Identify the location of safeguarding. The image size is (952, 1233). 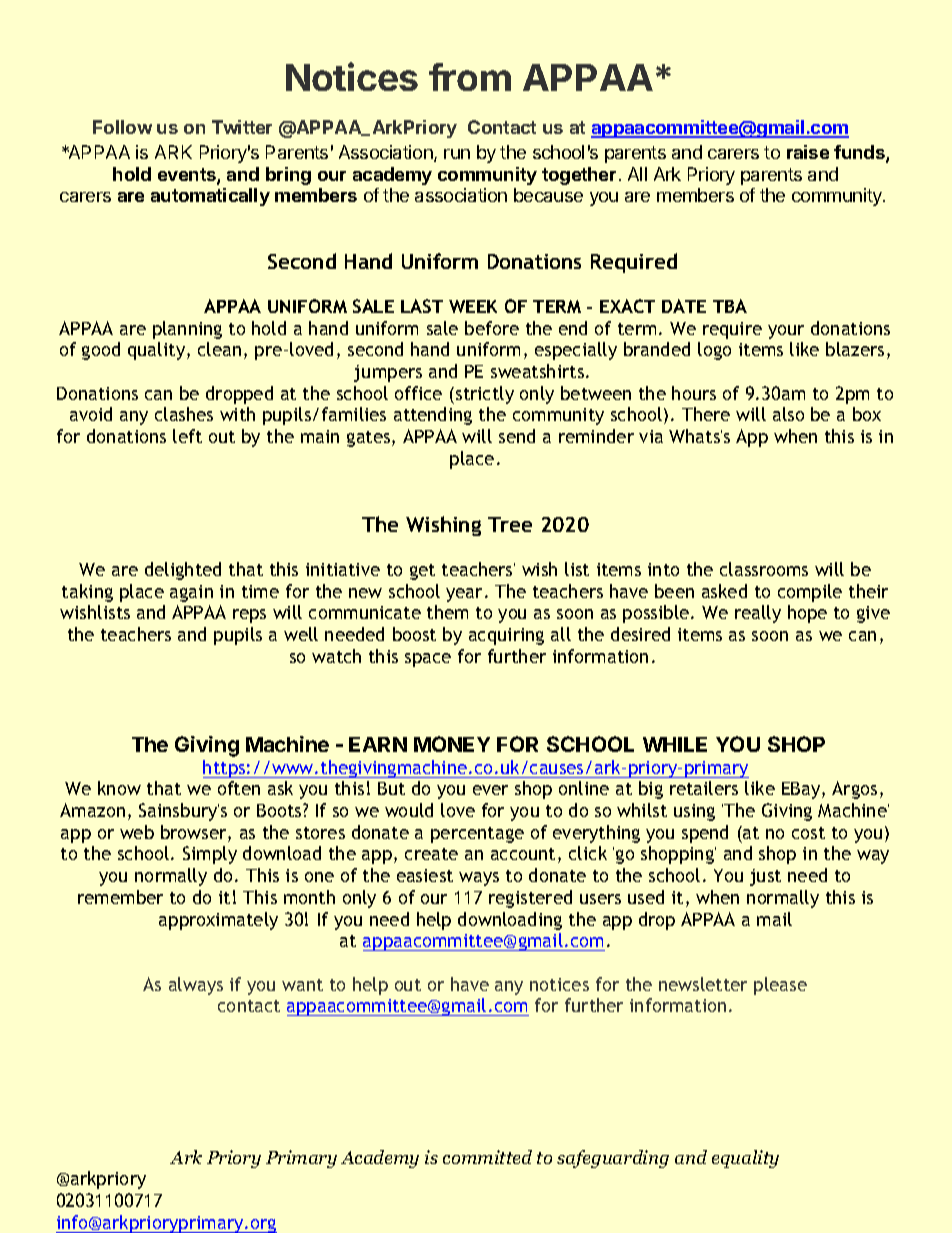
(613, 1159).
